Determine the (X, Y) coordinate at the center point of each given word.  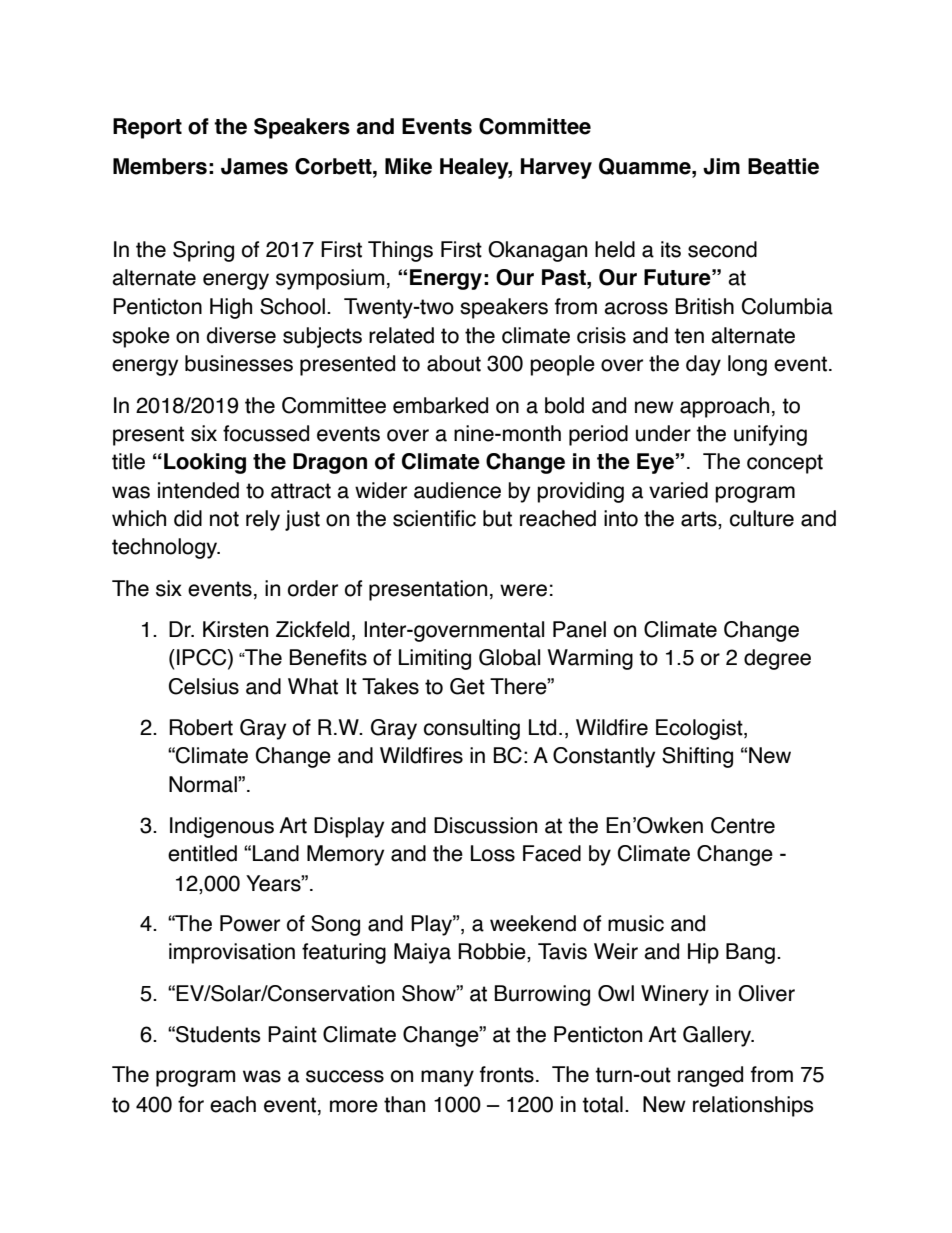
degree (777, 659)
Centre (743, 825)
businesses (239, 363)
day (703, 365)
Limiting (435, 659)
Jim (721, 166)
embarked (440, 405)
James (254, 166)
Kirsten (235, 629)
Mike (408, 166)
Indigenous (222, 827)
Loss (493, 853)
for (191, 1104)
